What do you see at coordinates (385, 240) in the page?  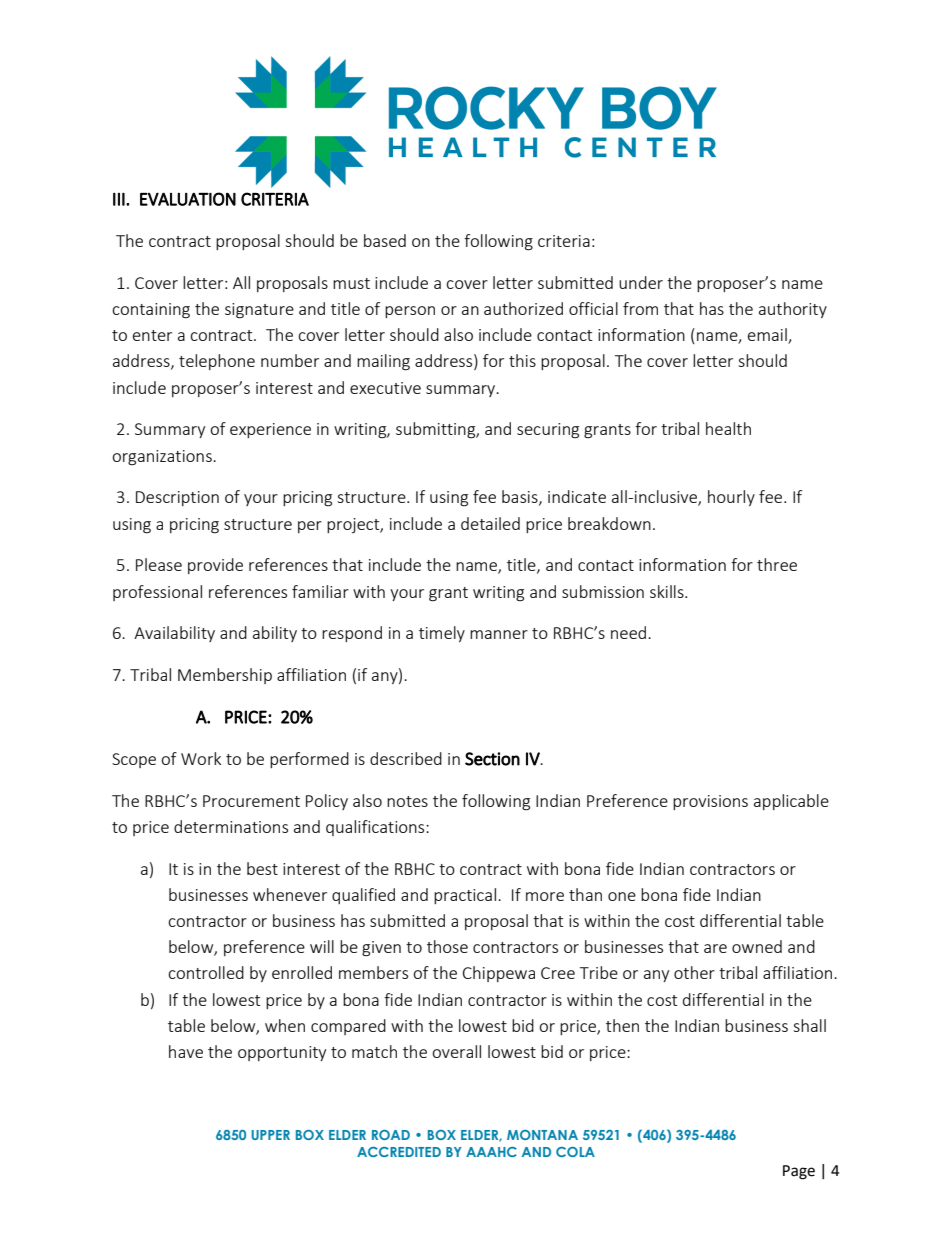 I see `based` at bounding box center [385, 240].
